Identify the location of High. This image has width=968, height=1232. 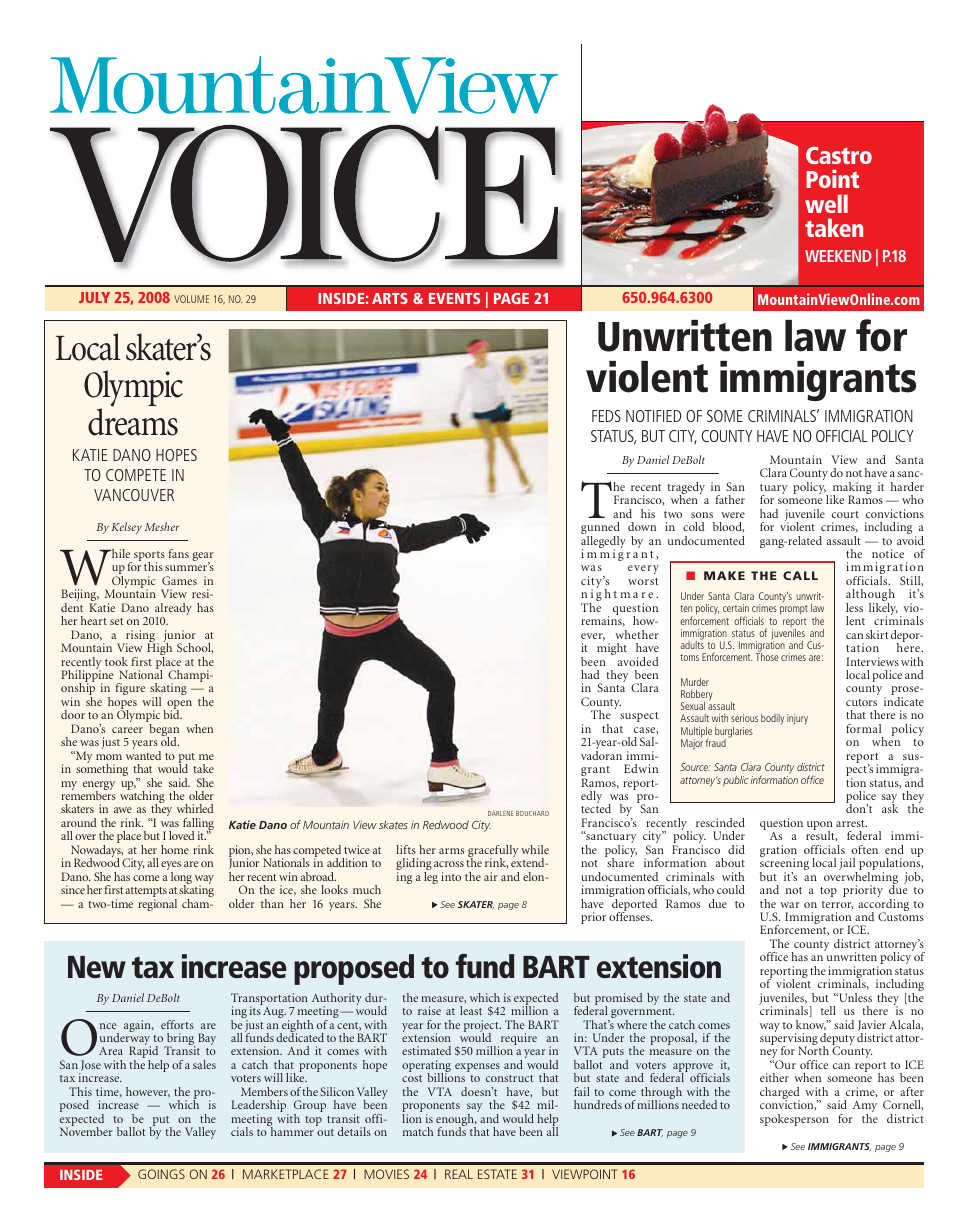
(159, 649).
